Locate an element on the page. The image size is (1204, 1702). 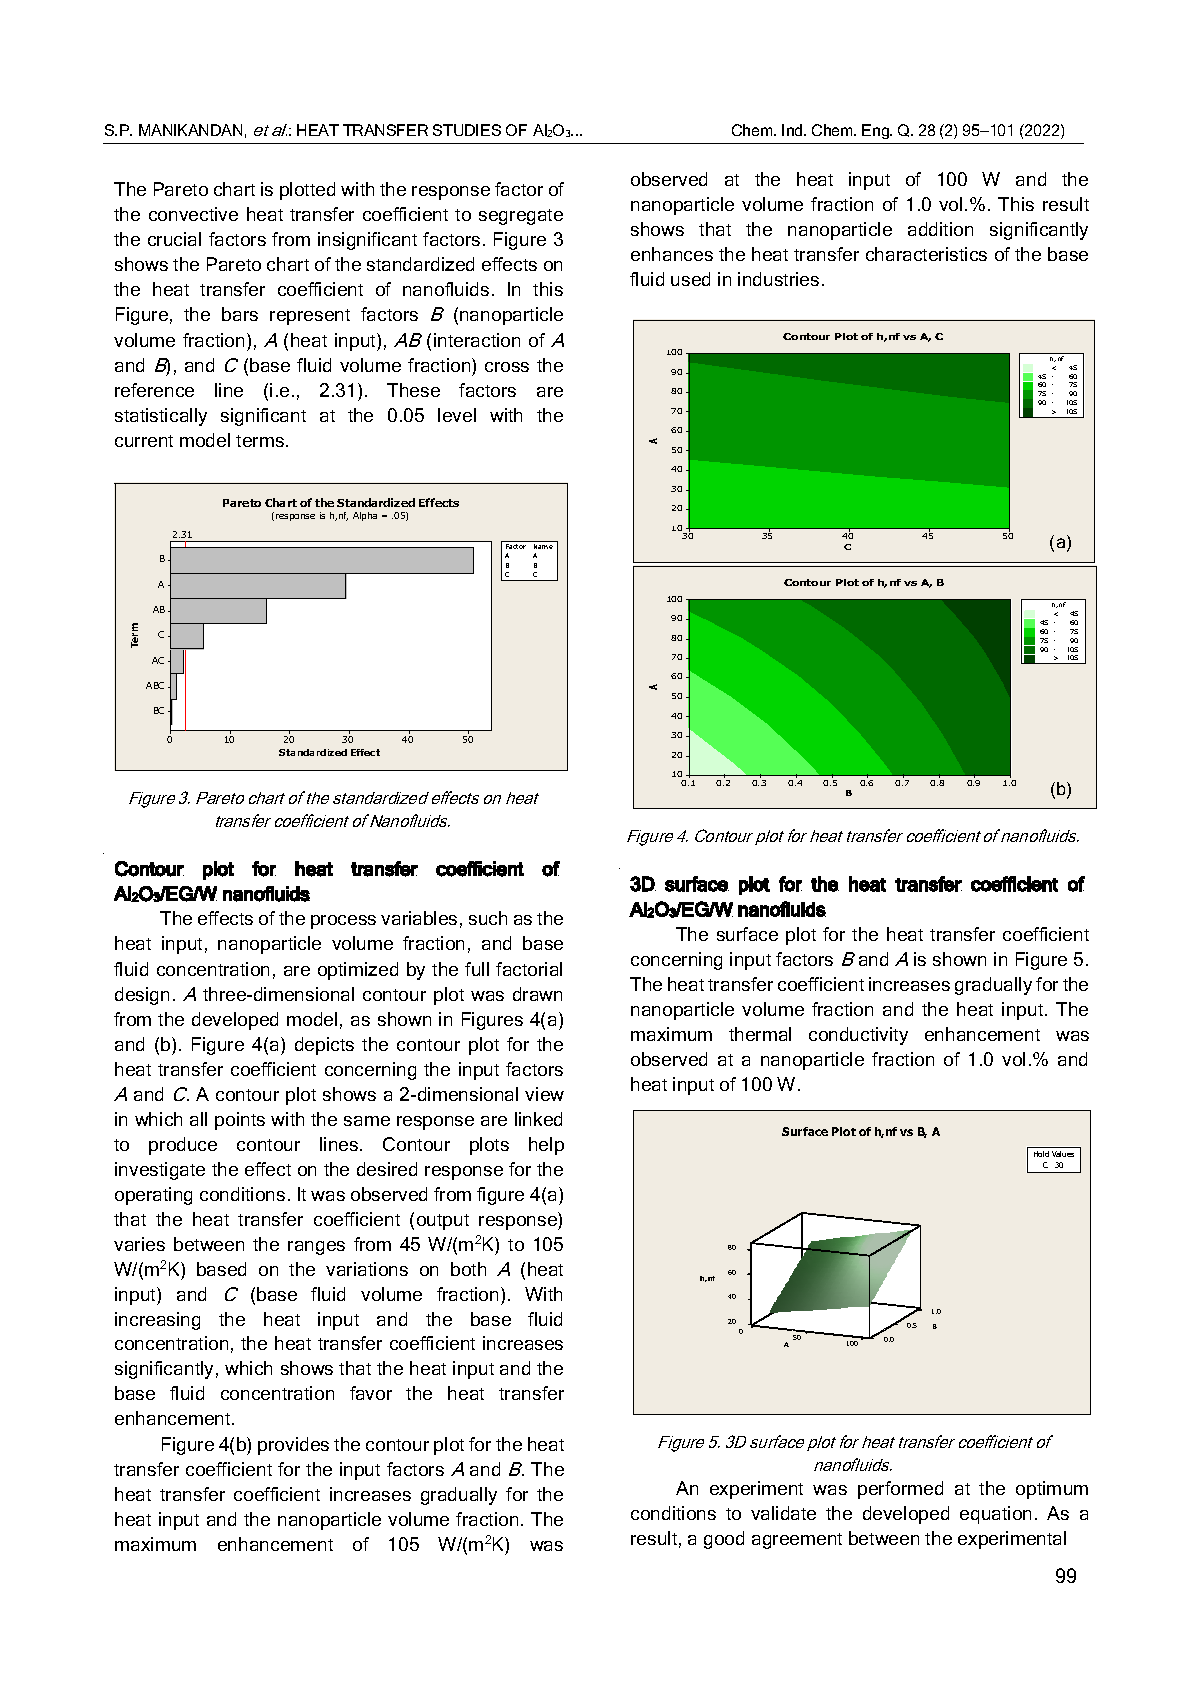
good is located at coordinates (724, 1540).
